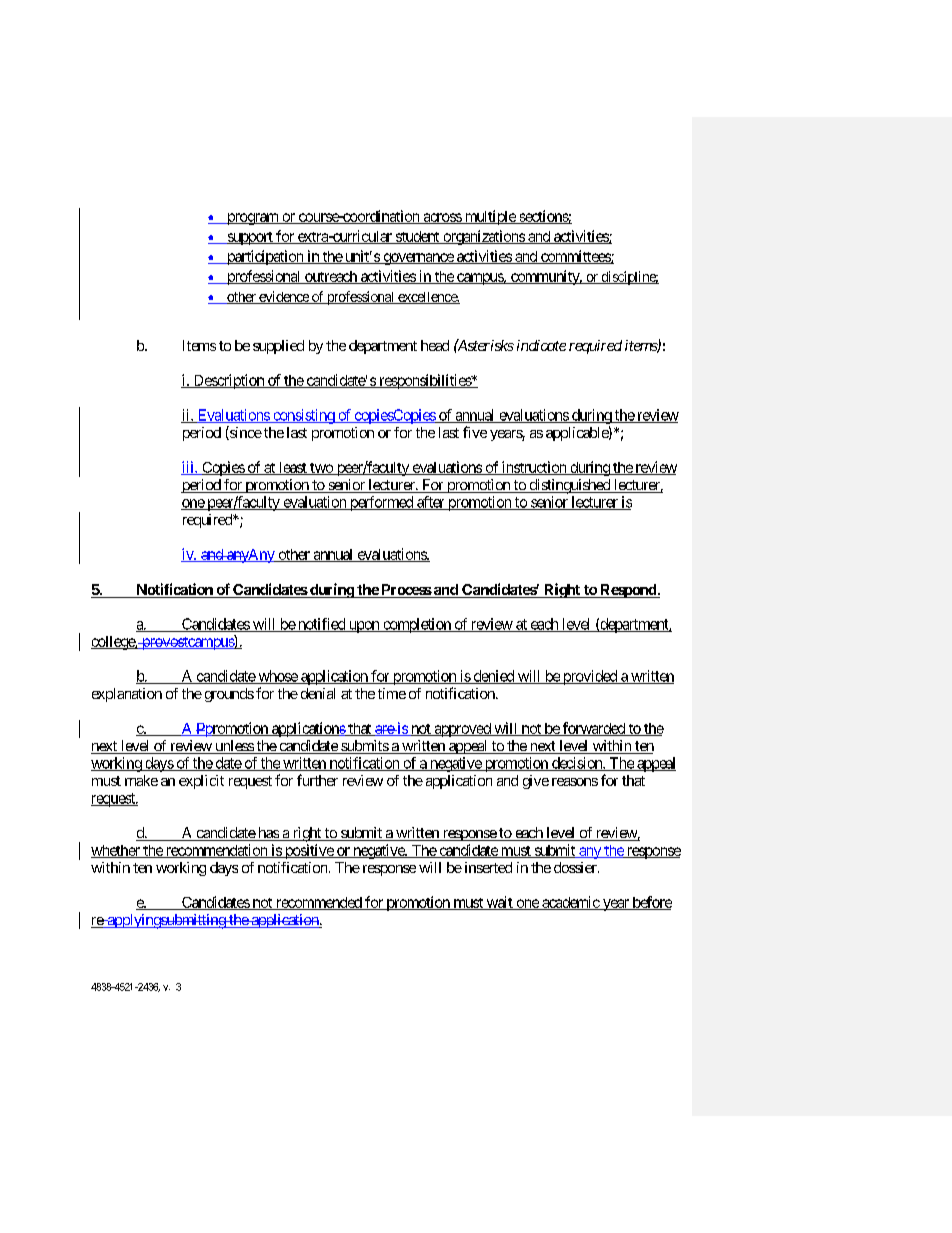 This screenshot has height=1233, width=952. What do you see at coordinates (575, 257) in the screenshot?
I see `committees` at bounding box center [575, 257].
